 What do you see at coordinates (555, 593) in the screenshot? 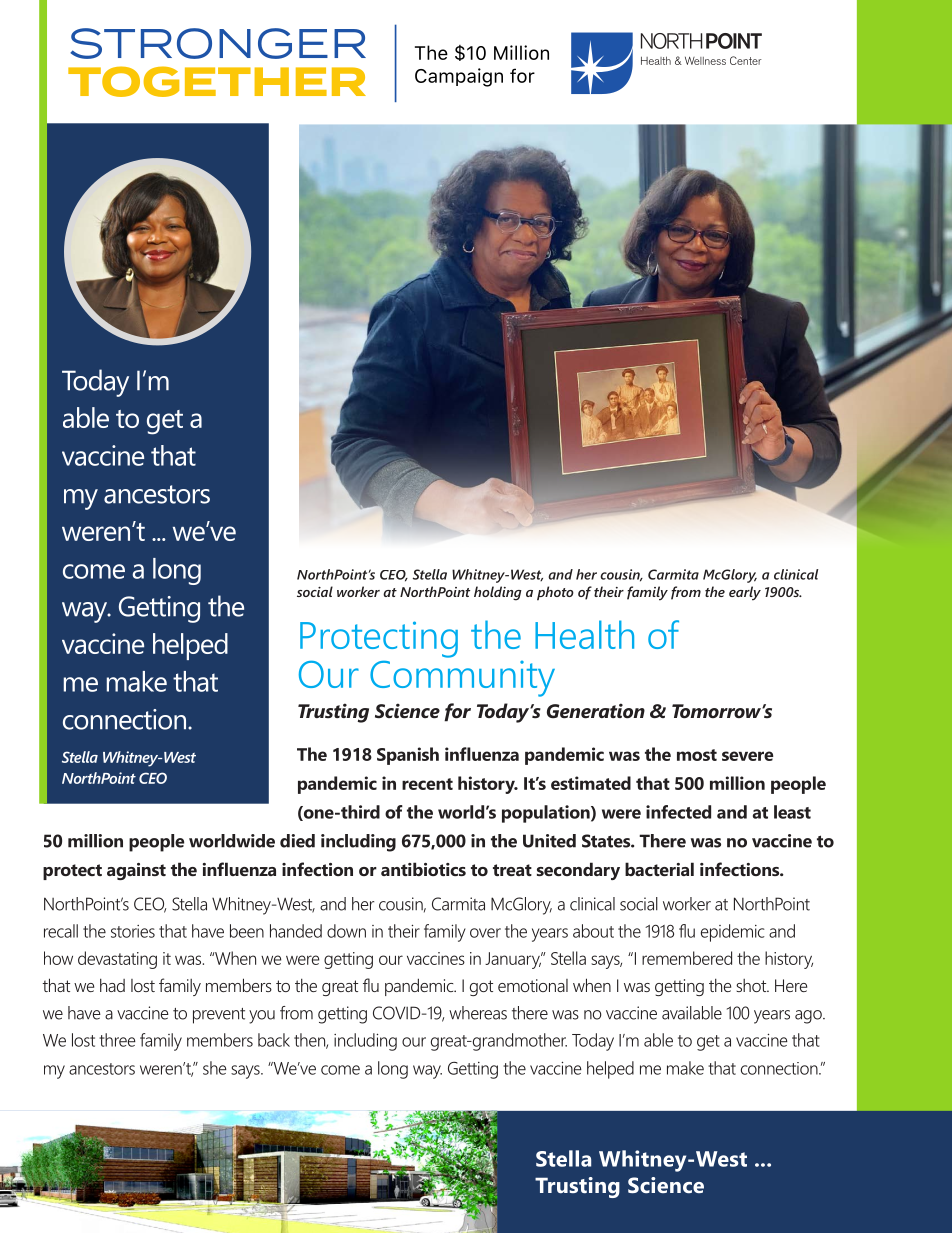
I see `photo` at bounding box center [555, 593].
